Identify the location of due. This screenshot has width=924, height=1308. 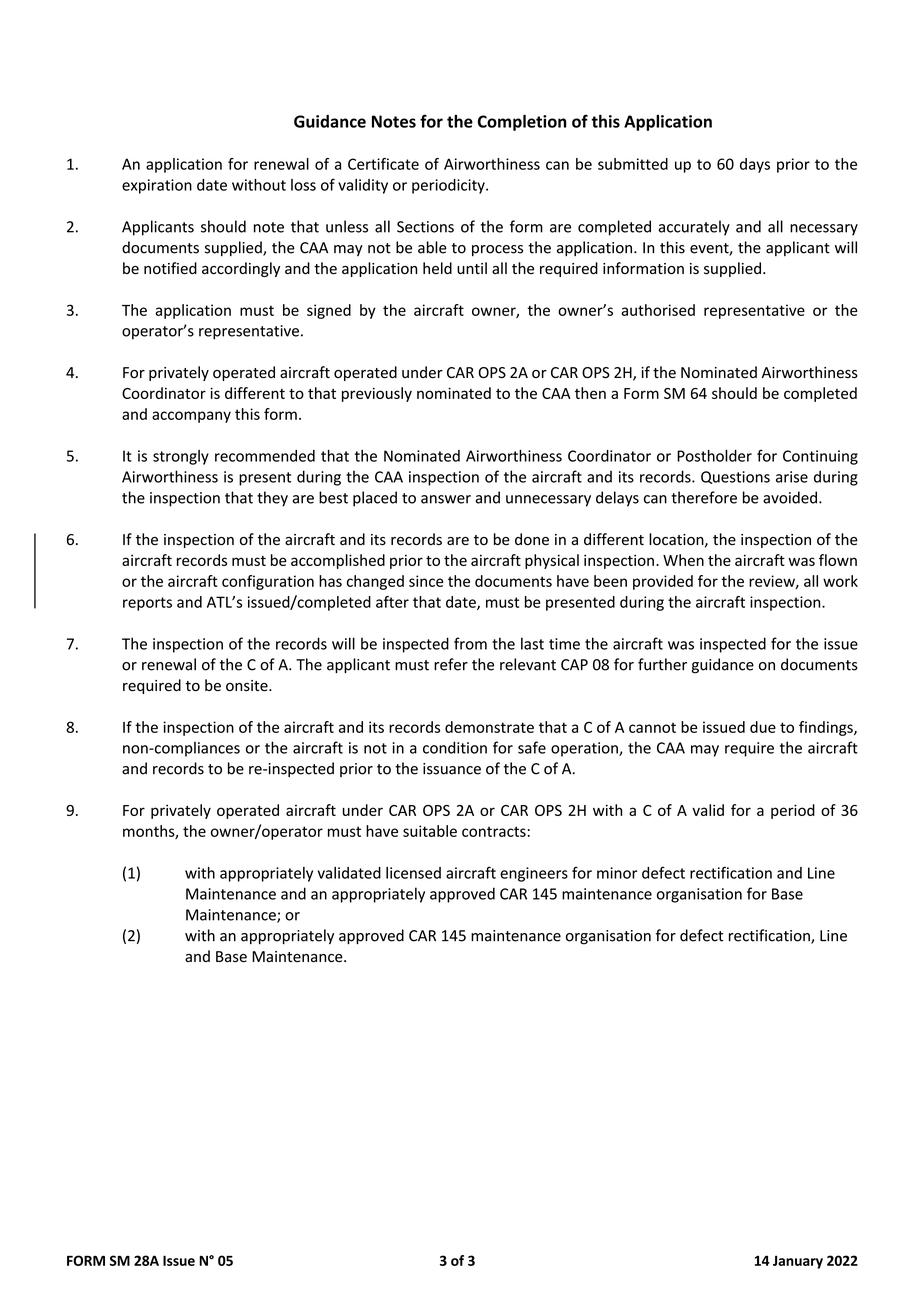
(763, 727).
